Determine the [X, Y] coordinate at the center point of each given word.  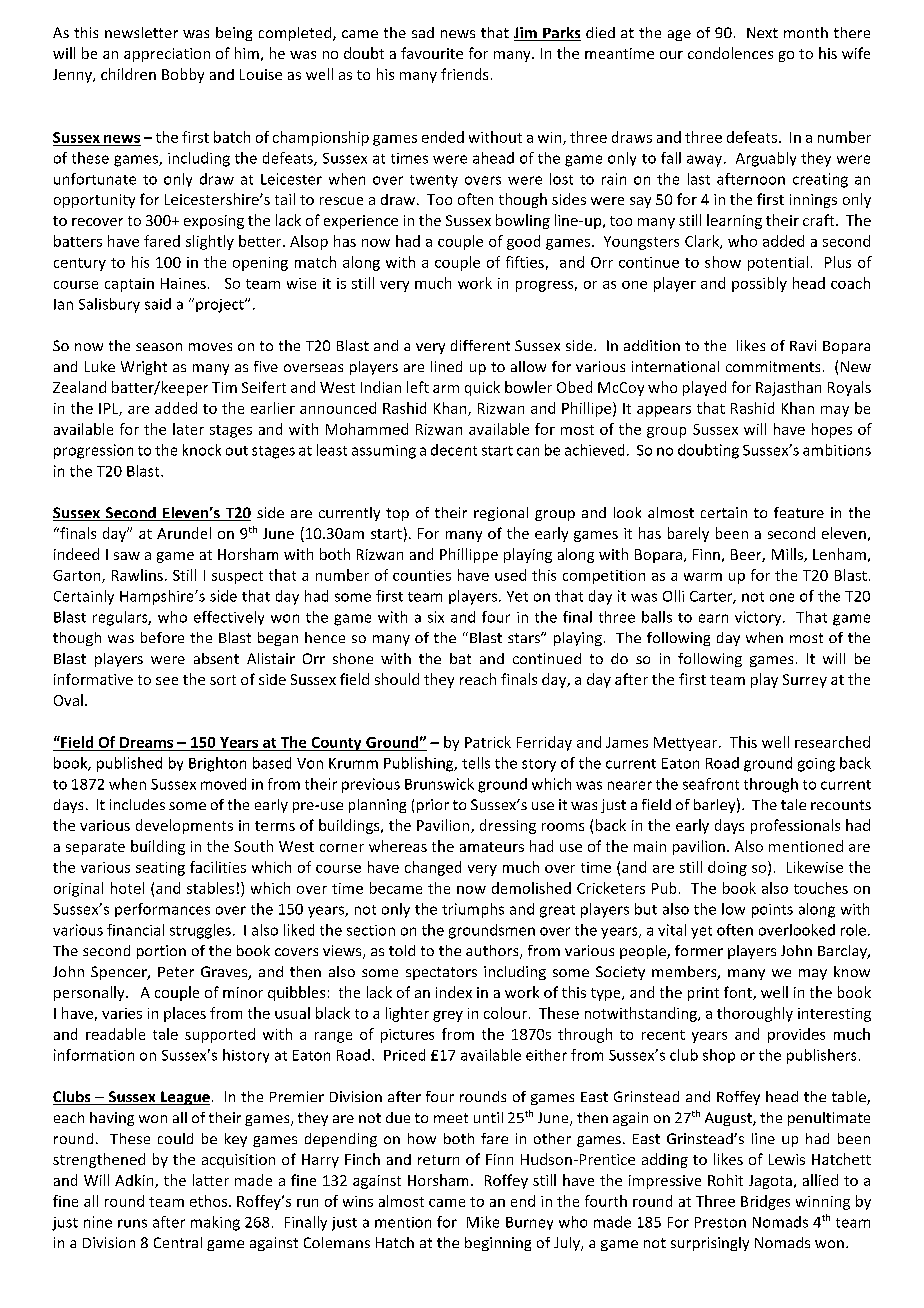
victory [759, 618]
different [480, 345]
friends [464, 74]
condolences [730, 53]
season [159, 347]
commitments [773, 366]
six [436, 617]
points [772, 911]
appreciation [167, 55]
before [162, 637]
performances [162, 910]
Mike [483, 1222]
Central [178, 1242]
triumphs [473, 910]
